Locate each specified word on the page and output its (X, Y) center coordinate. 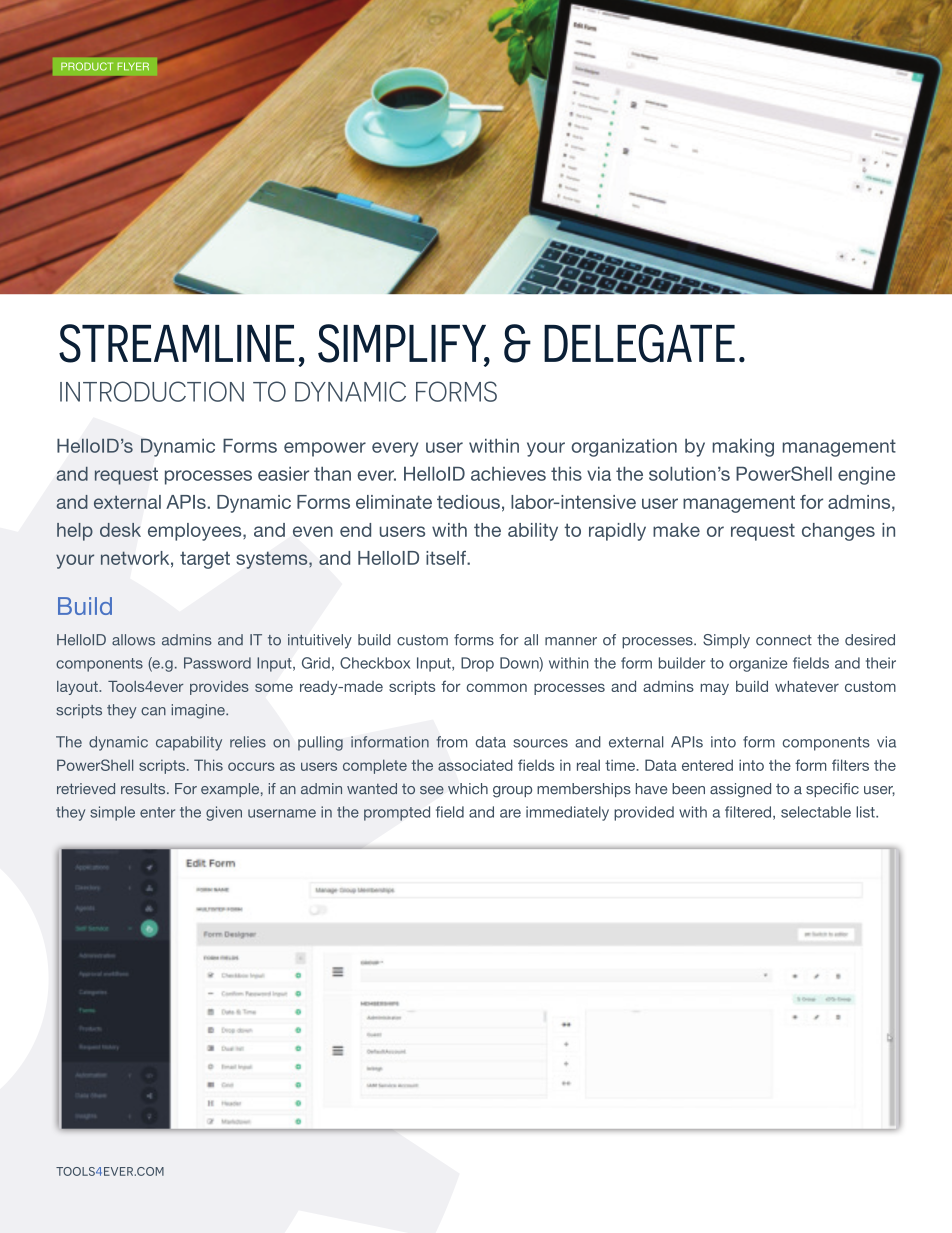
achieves (508, 474)
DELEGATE (639, 343)
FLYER (133, 66)
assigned (740, 790)
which (468, 789)
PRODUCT (87, 66)
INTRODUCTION (152, 391)
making (743, 448)
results (144, 788)
